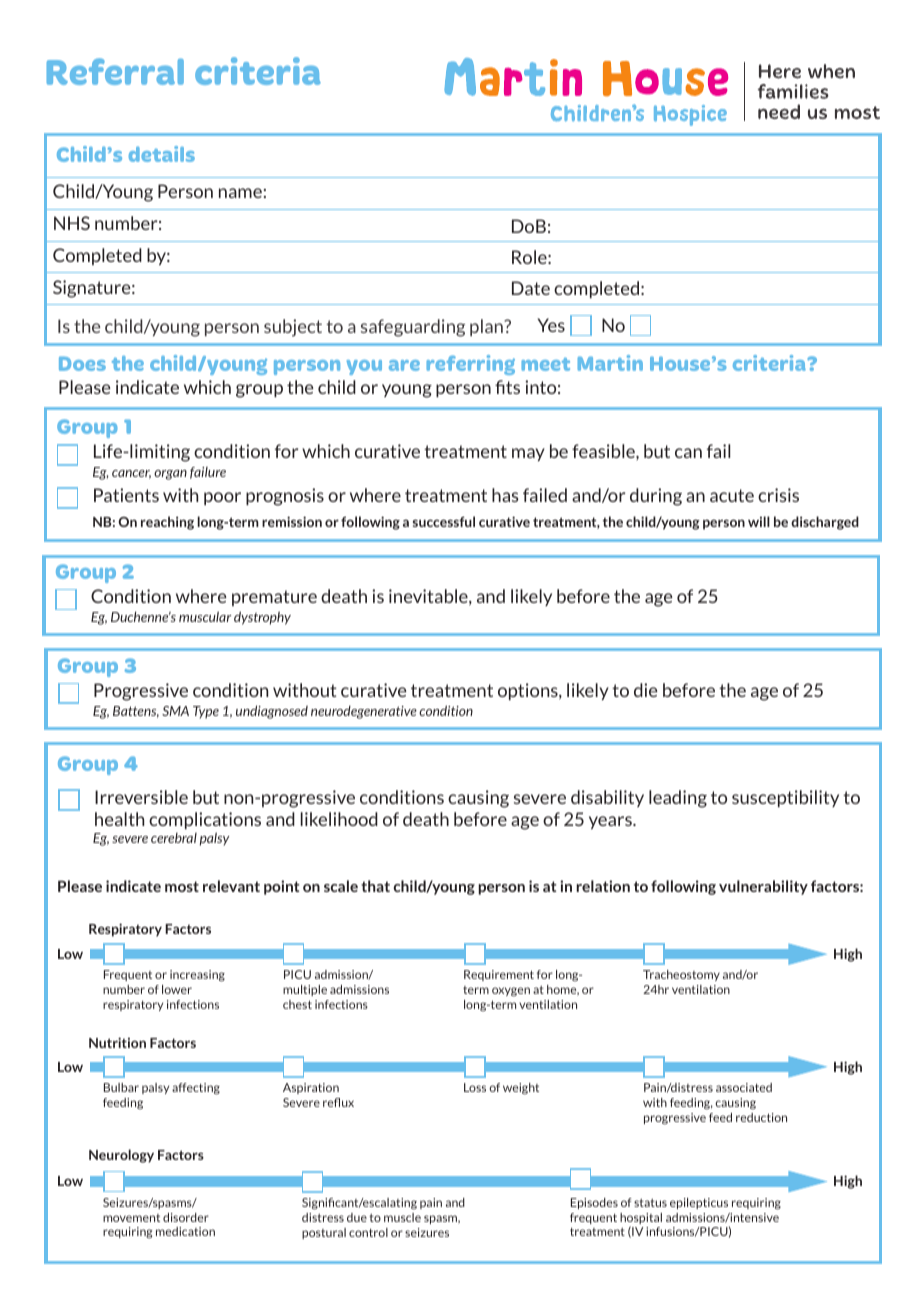 The width and height of the document is (924, 1308). Describe the element at coordinates (471, 365) in the document. I see `referring` at that location.
